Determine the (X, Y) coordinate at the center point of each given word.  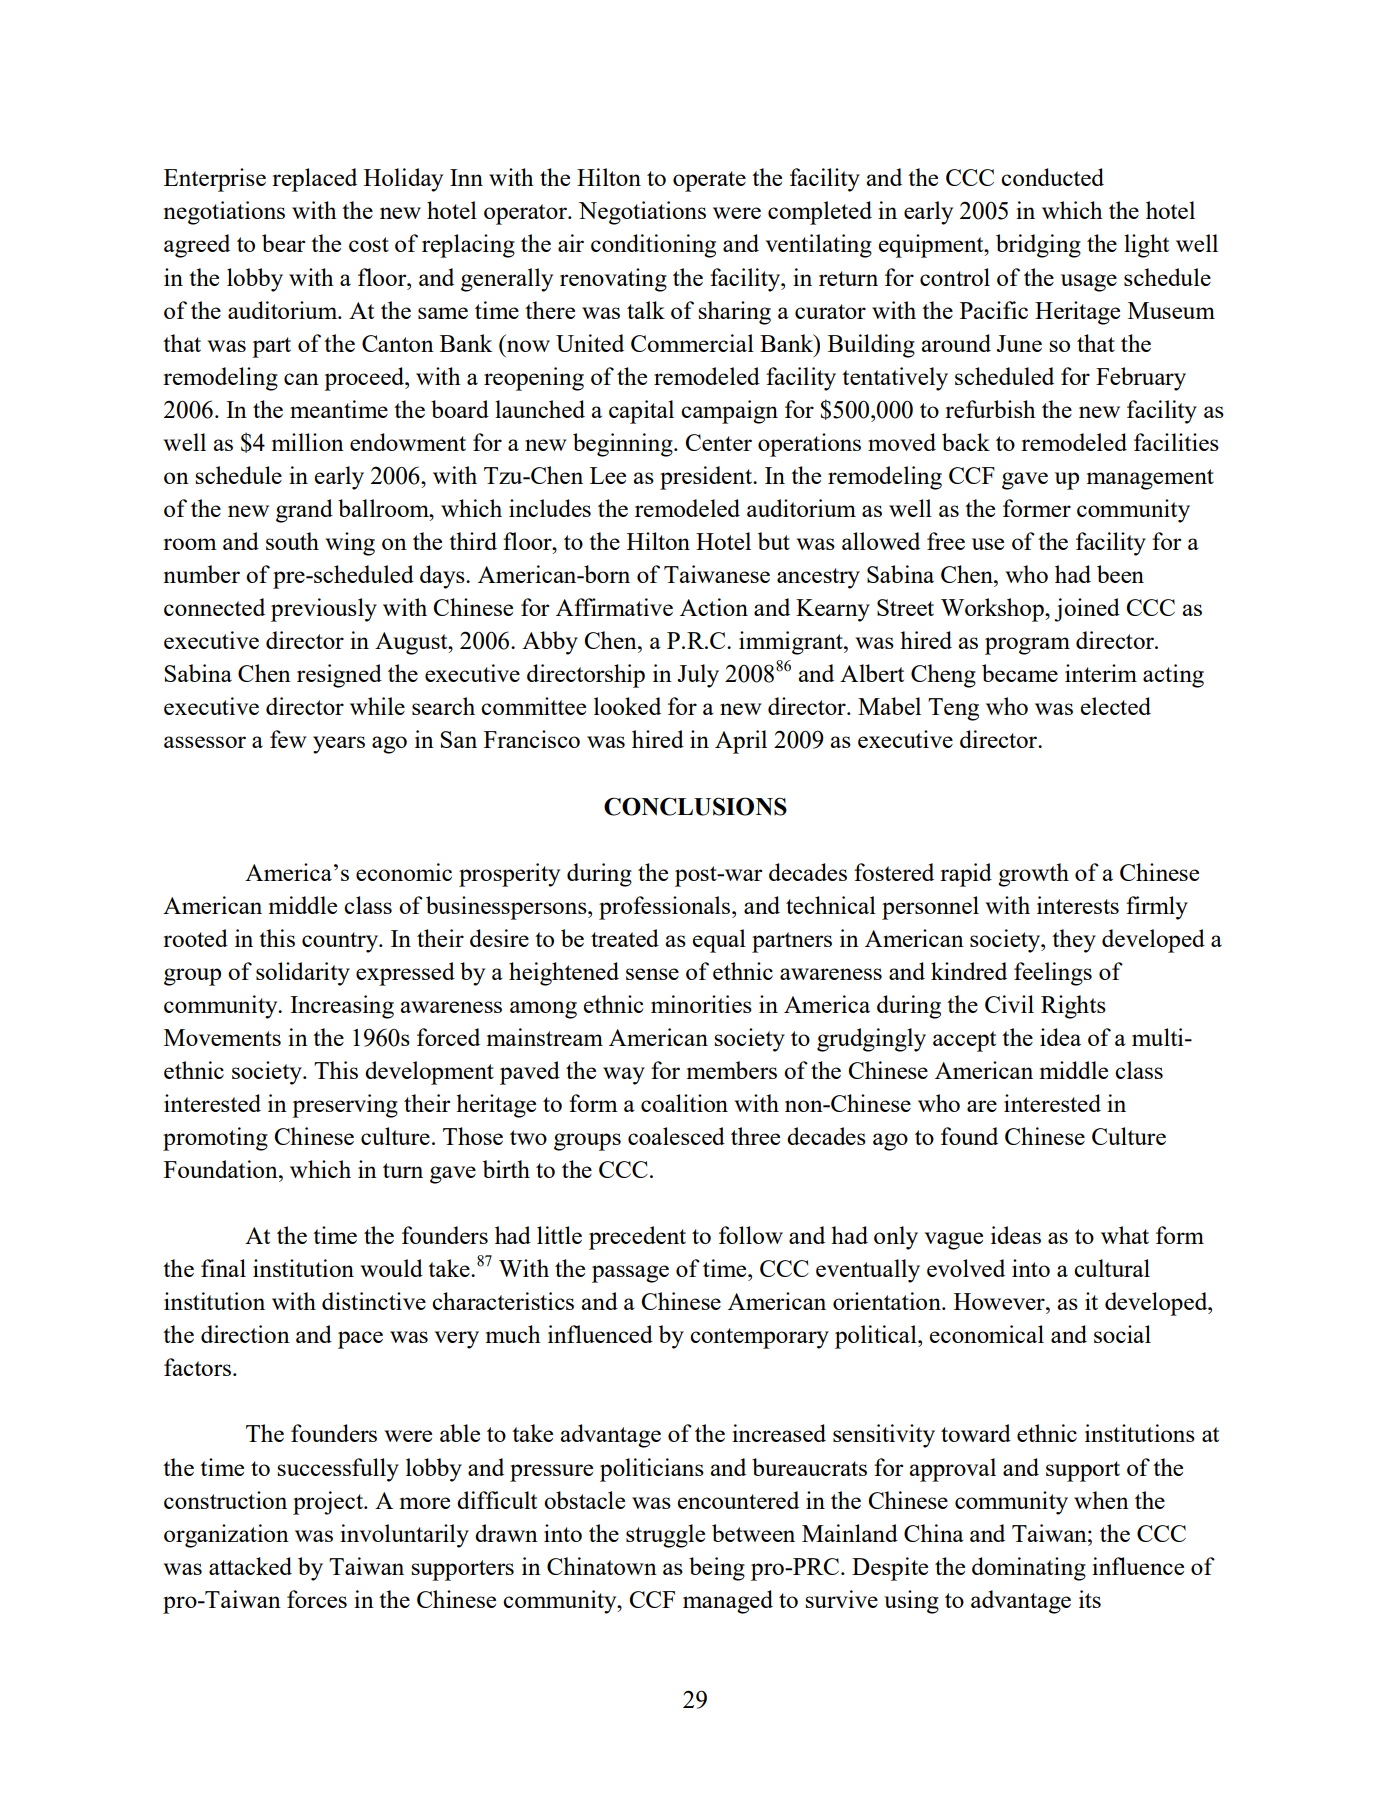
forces (317, 1599)
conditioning (653, 246)
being (717, 1569)
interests (1078, 905)
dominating (1029, 1569)
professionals (666, 908)
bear (283, 243)
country (341, 942)
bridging (1038, 246)
